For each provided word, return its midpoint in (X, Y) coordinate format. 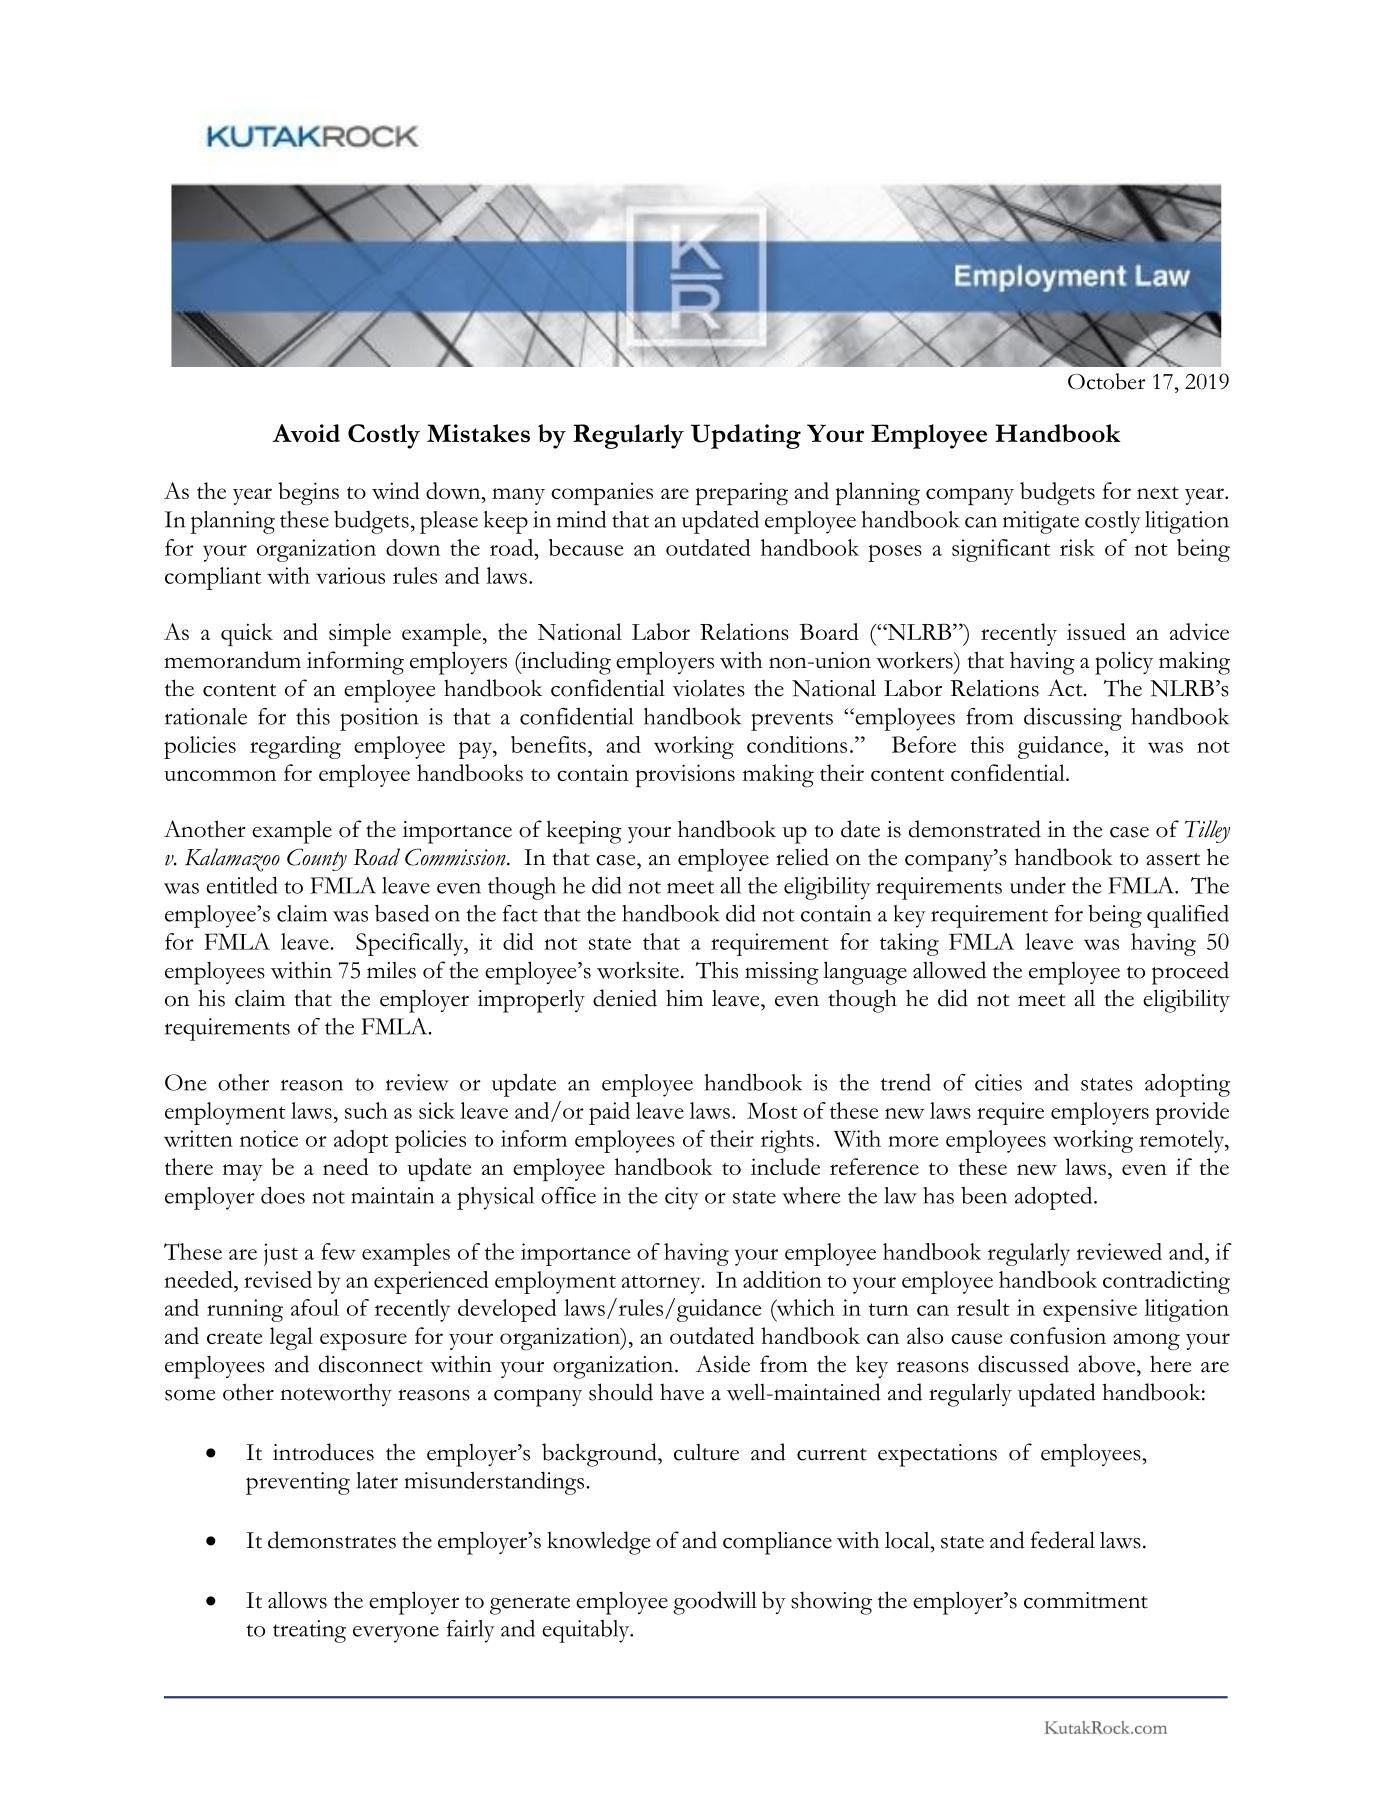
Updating (746, 436)
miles (391, 970)
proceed (1190, 973)
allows (297, 1600)
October (1106, 381)
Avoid (306, 433)
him (684, 998)
